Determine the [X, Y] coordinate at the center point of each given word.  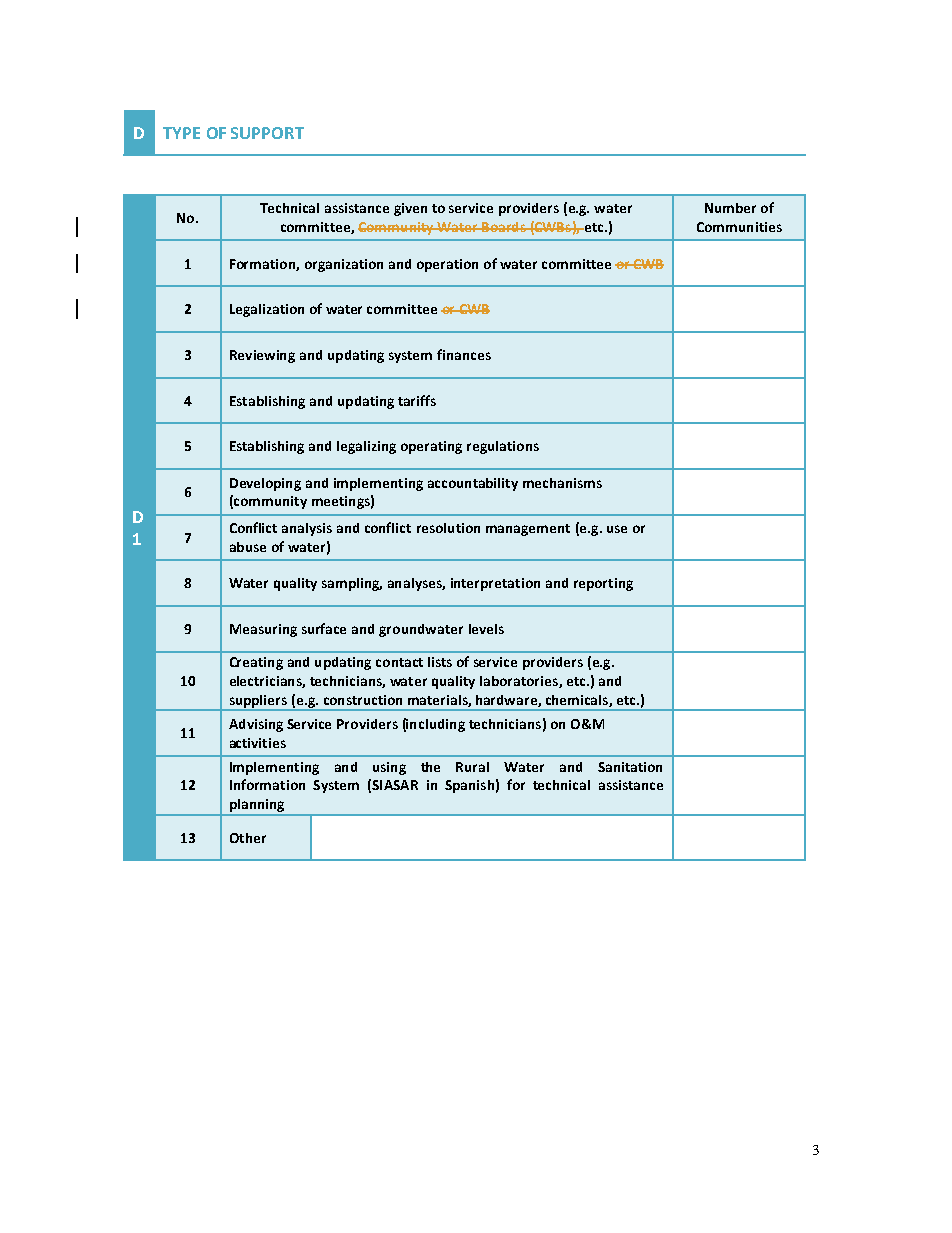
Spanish [469, 786]
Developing [265, 484]
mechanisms [562, 483]
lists [440, 662]
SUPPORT [267, 133]
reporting [603, 584]
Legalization [267, 310]
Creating [256, 663]
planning [257, 807]
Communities [739, 227]
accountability [473, 484]
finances [464, 354]
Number [730, 208]
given [410, 209]
